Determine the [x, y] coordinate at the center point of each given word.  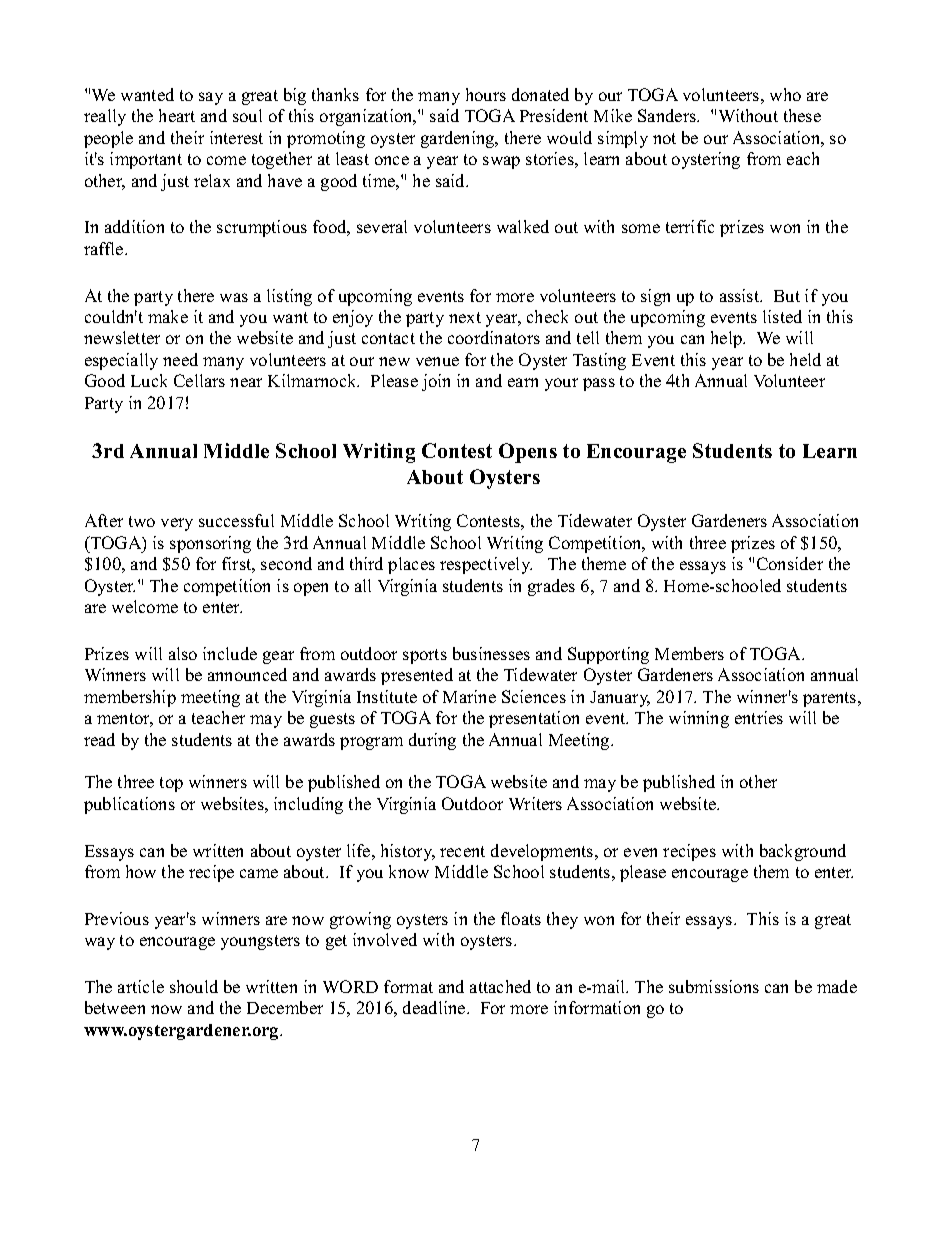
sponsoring [210, 544]
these [802, 115]
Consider [790, 563]
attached [500, 986]
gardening [459, 139]
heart [177, 115]
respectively [486, 565]
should [194, 986]
